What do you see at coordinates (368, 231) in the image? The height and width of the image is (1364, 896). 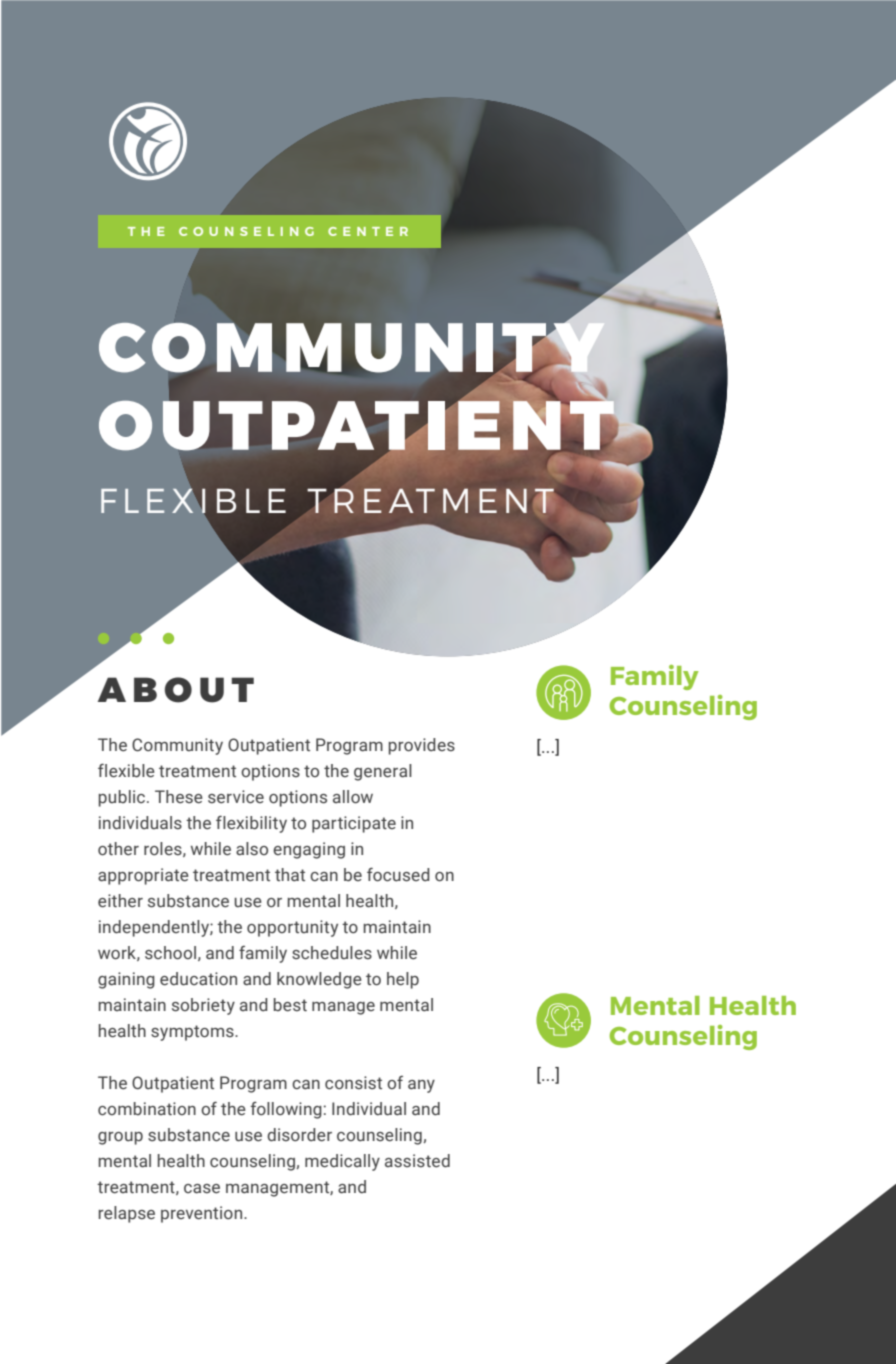 I see `CENTER` at bounding box center [368, 231].
